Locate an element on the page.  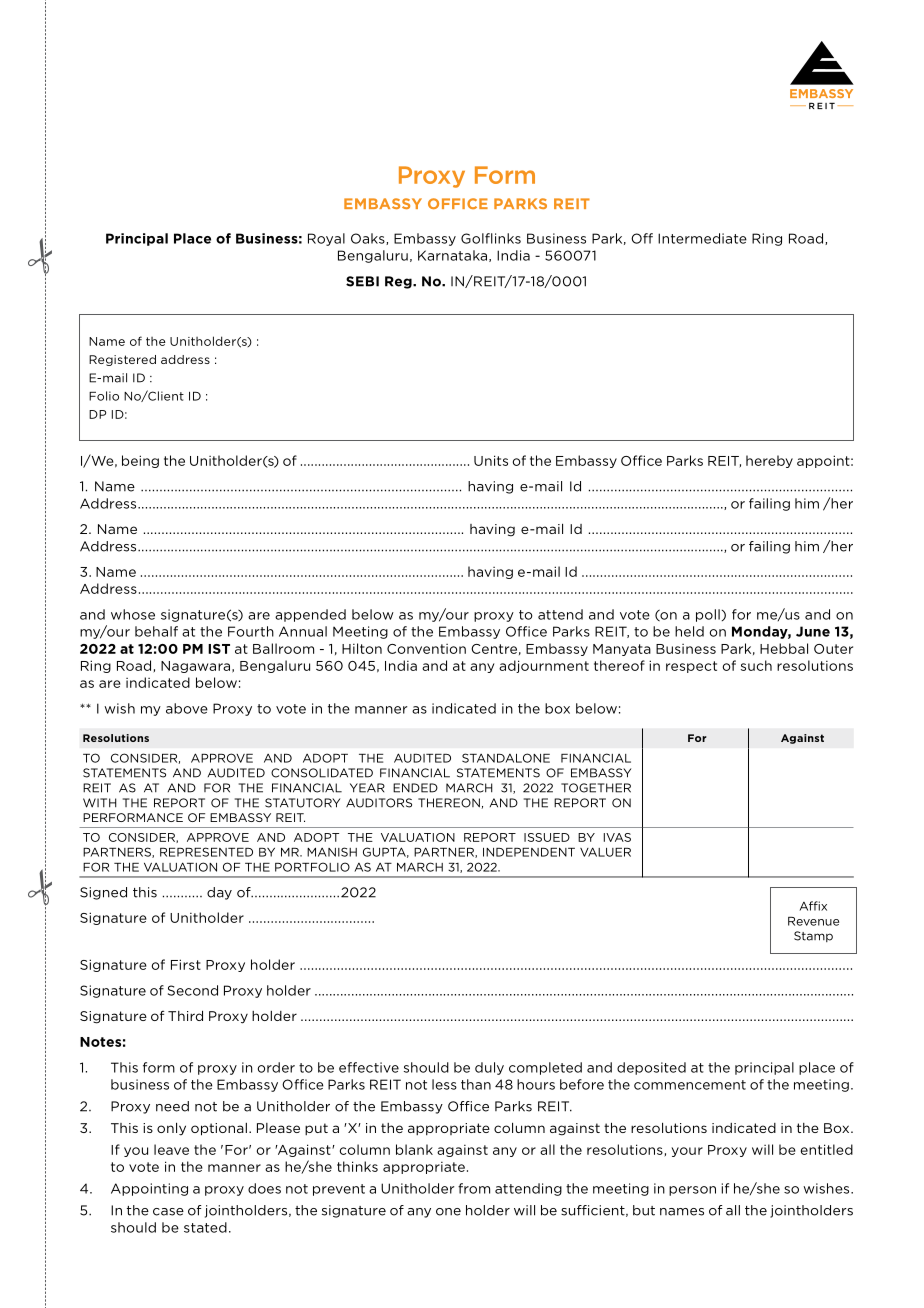
SEBI is located at coordinates (362, 281).
